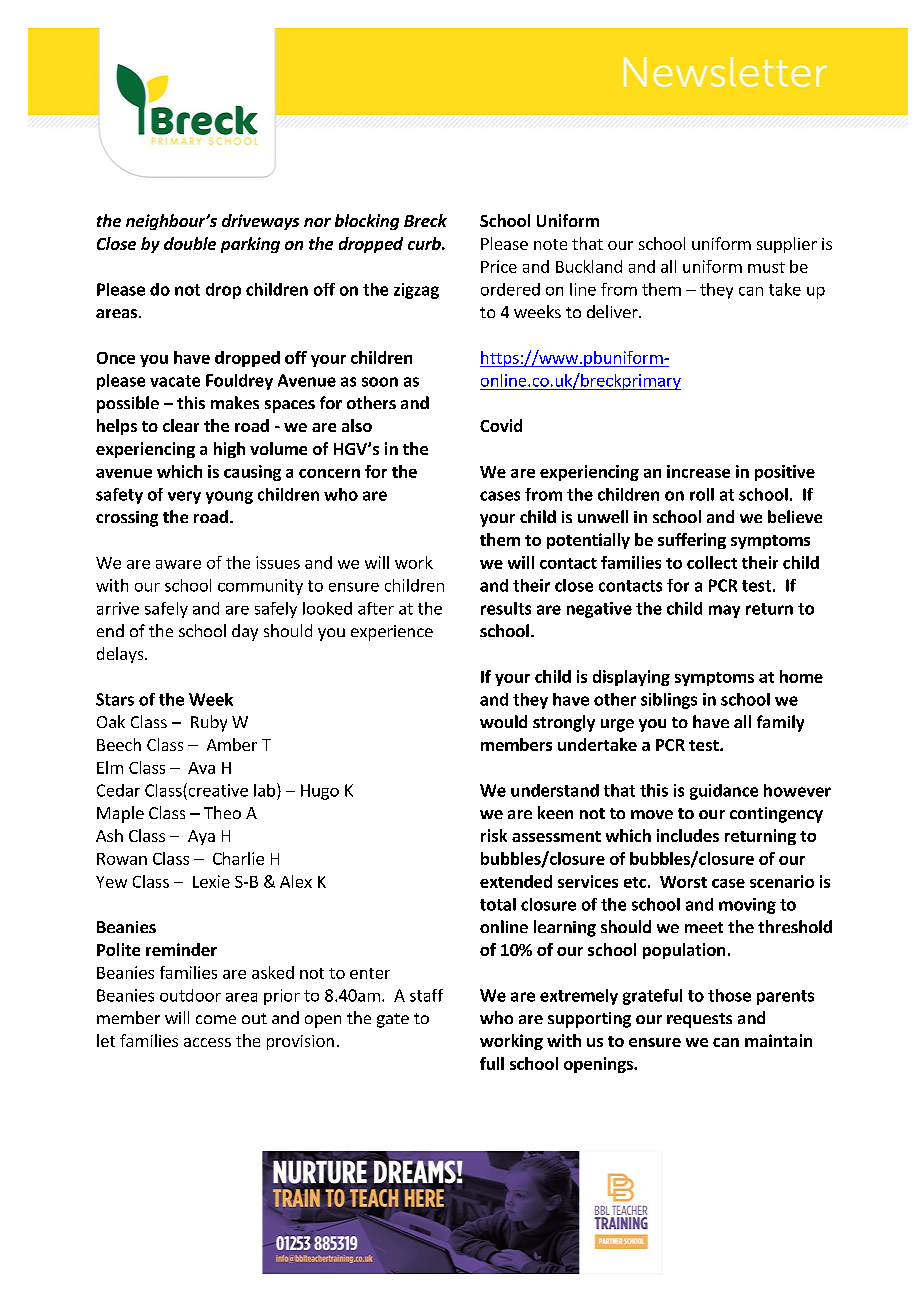  Describe the element at coordinates (683, 882) in the screenshot. I see `Worst` at that location.
